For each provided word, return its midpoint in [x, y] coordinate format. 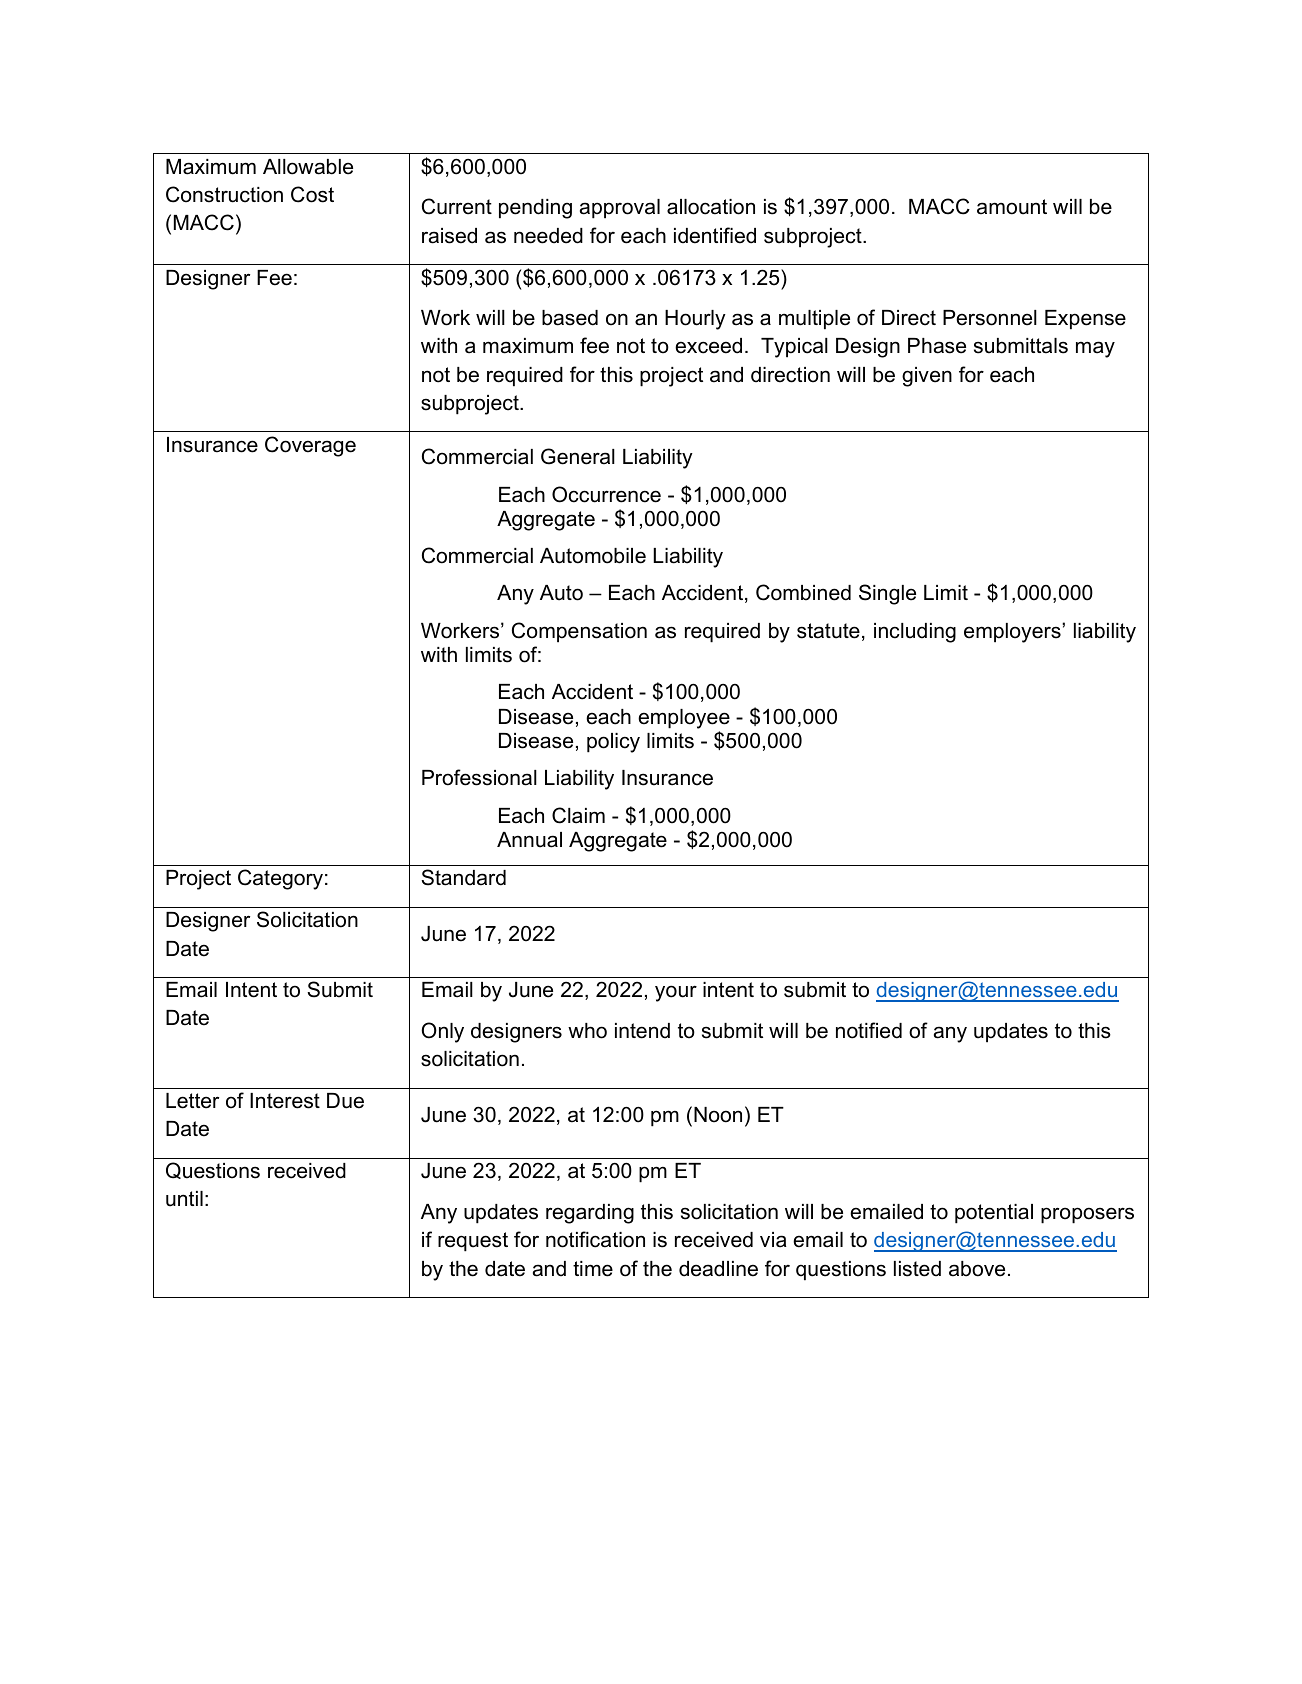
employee [684, 719]
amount [1012, 207]
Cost [312, 194]
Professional [479, 777]
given [927, 377]
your [676, 993]
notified [869, 1030]
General [578, 456]
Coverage [310, 446]
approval [620, 209]
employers [1013, 633]
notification [595, 1239]
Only [442, 1032]
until [184, 1199]
